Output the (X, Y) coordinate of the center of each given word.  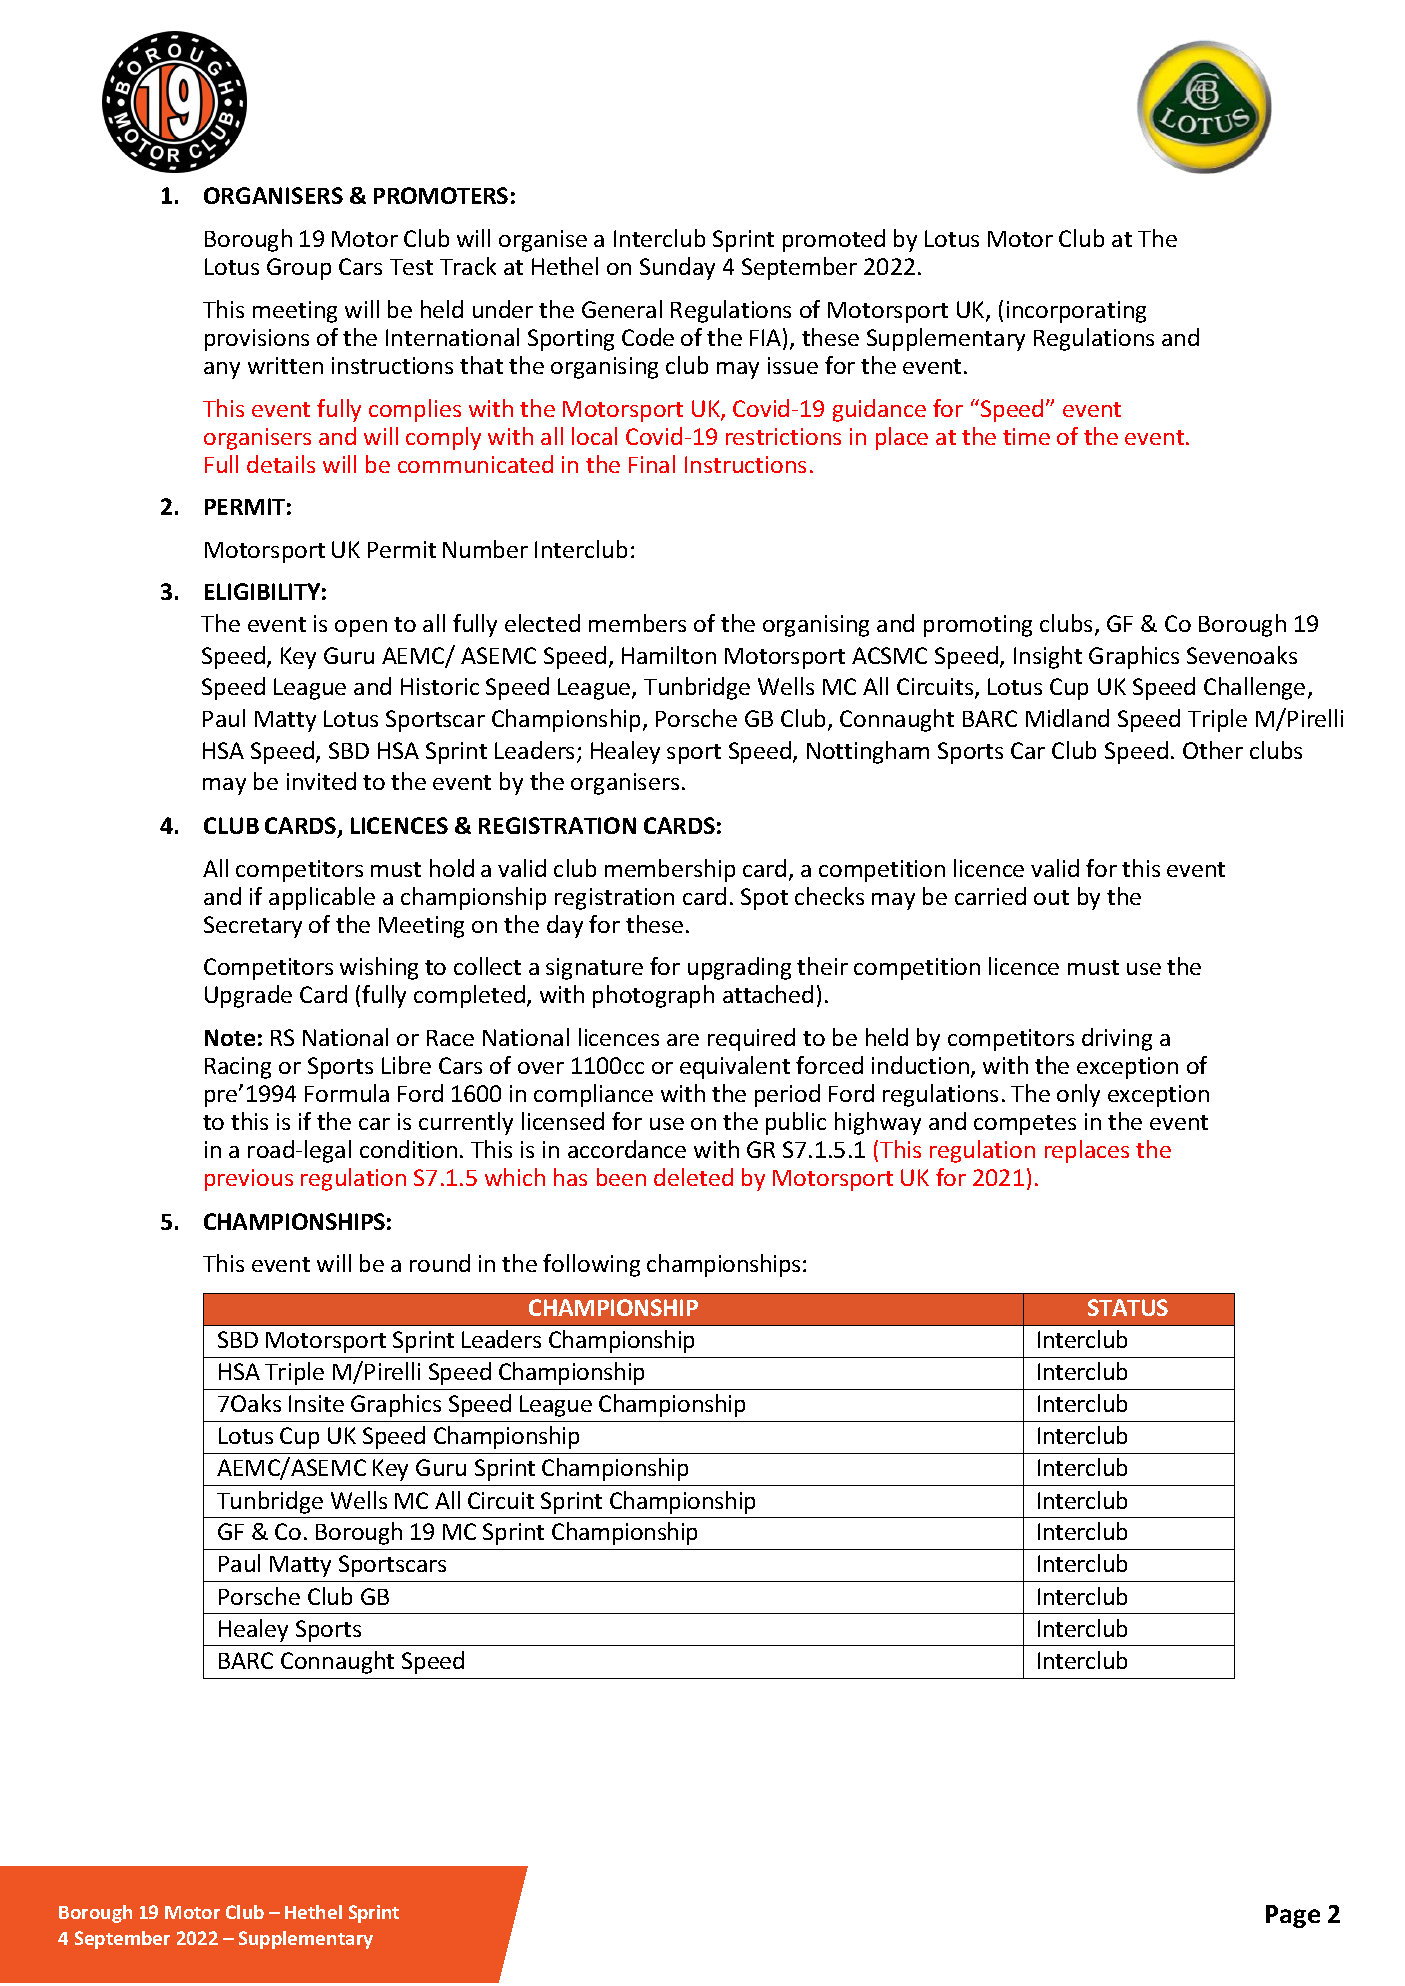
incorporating (1076, 312)
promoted (834, 240)
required (751, 1039)
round (440, 1263)
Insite (316, 1403)
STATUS (1128, 1307)
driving (1117, 1039)
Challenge (1254, 688)
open (361, 628)
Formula (347, 1093)
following (591, 1265)
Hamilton (669, 655)
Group (299, 269)
